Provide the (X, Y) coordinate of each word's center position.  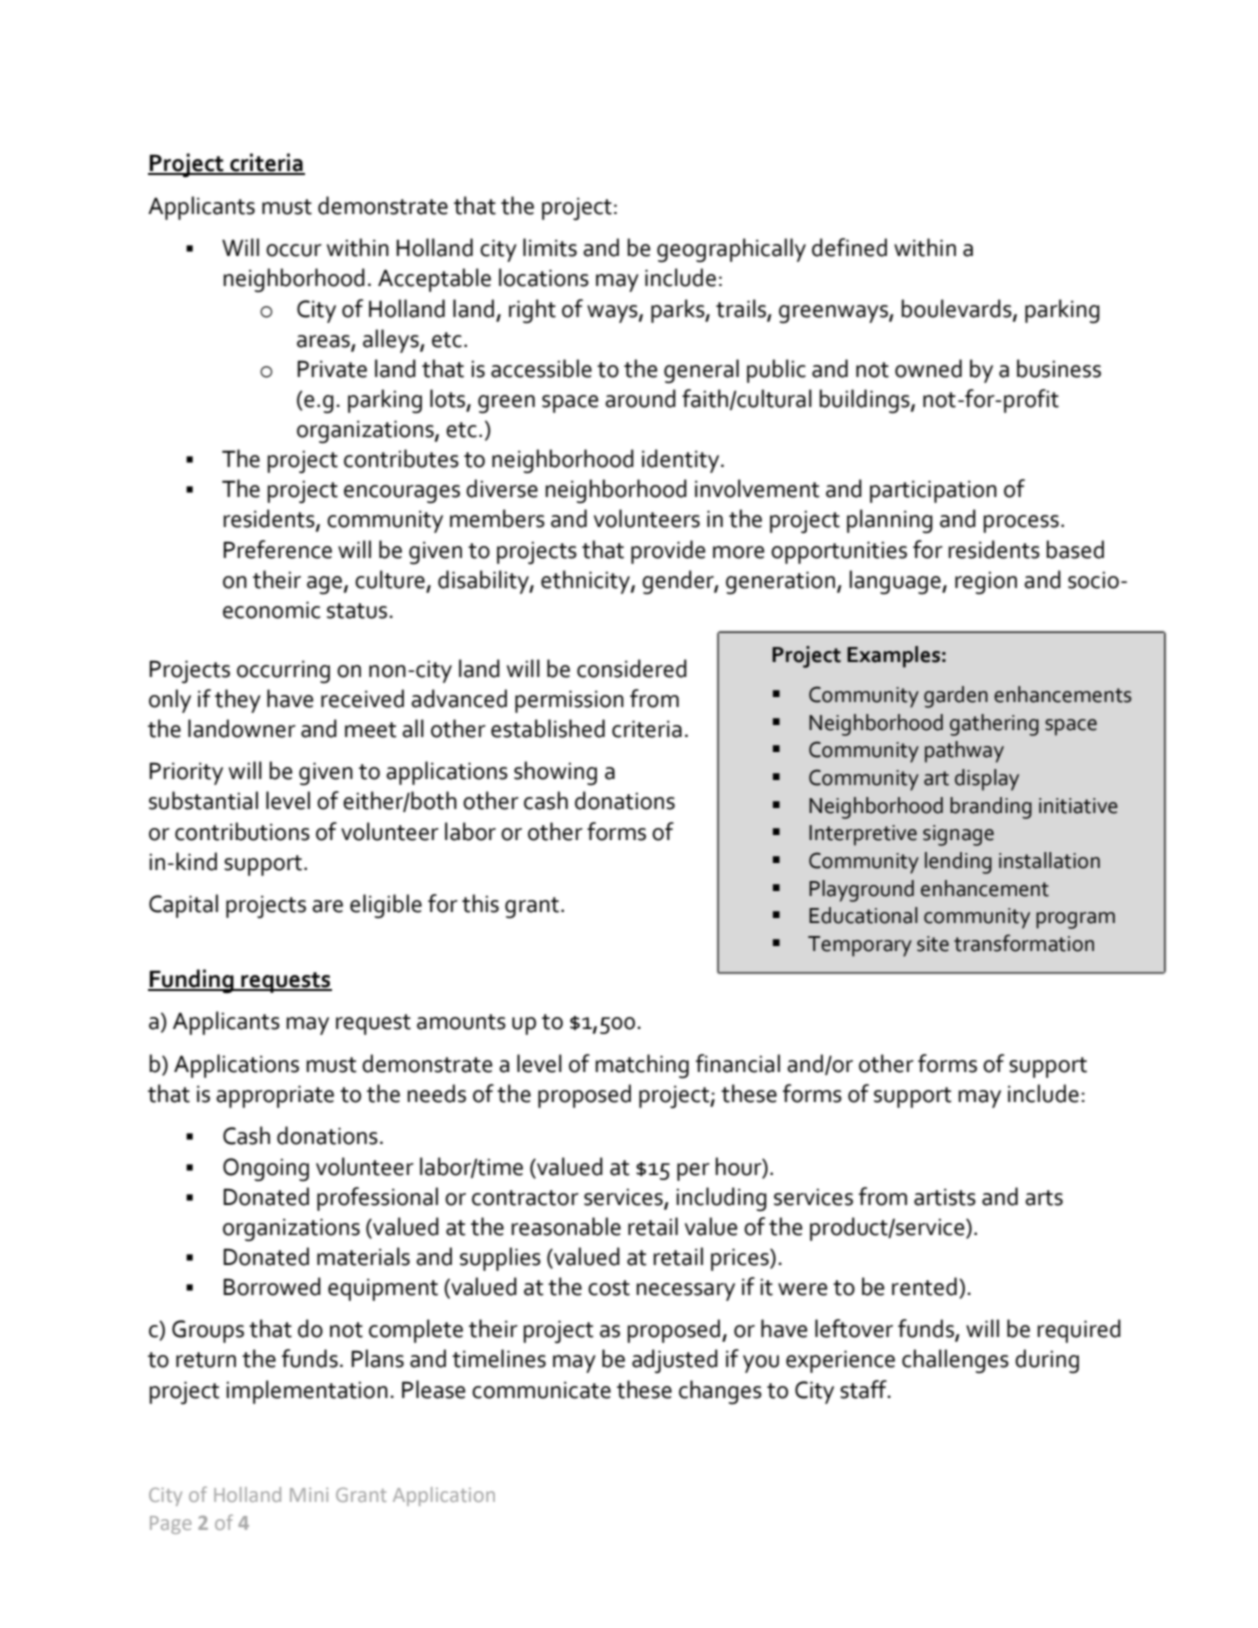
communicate (541, 1390)
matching (642, 1066)
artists (945, 1197)
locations (544, 277)
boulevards (957, 309)
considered (632, 668)
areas (324, 342)
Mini (309, 1495)
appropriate (275, 1096)
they (238, 701)
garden (956, 697)
